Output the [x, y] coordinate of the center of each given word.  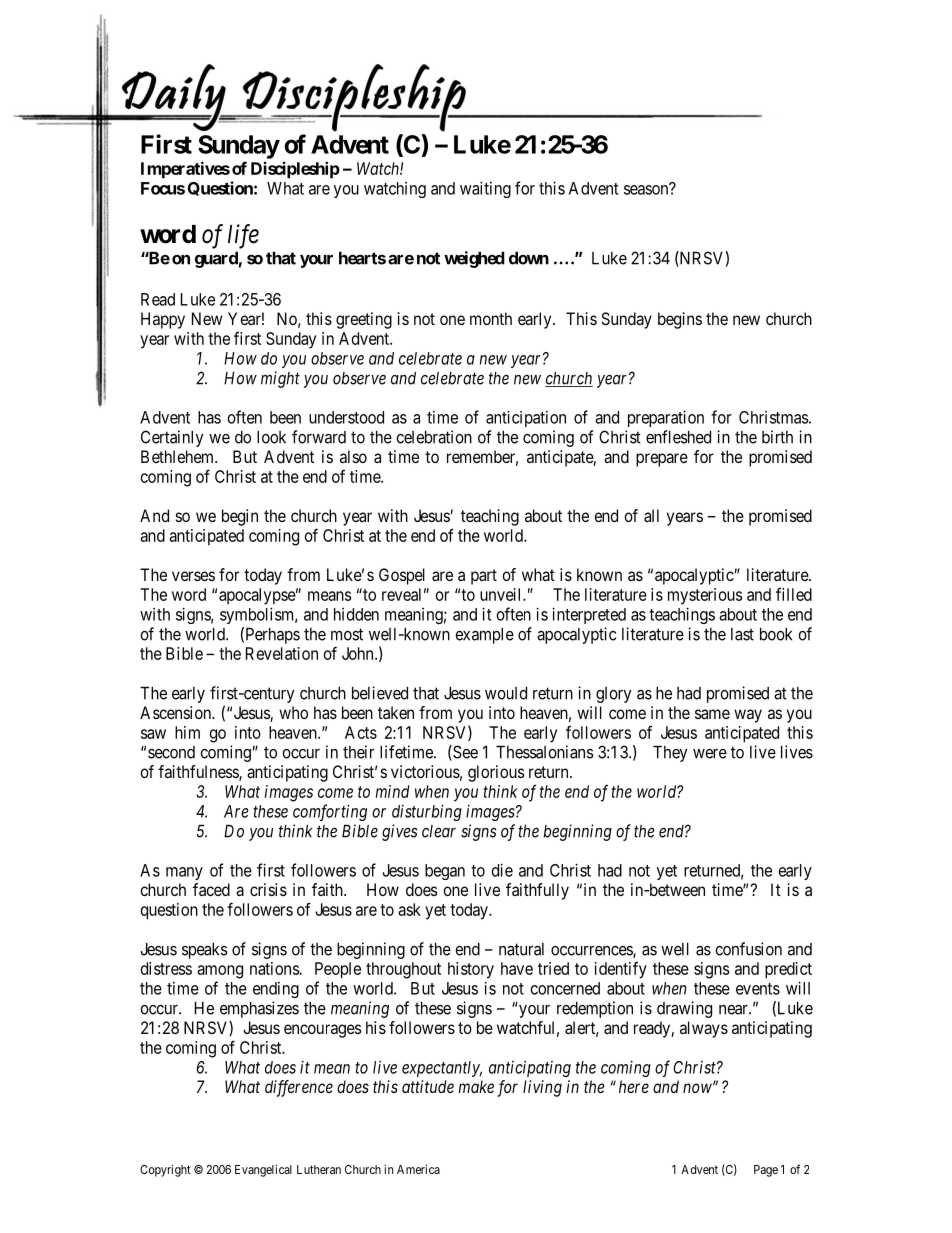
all [651, 515]
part [484, 577]
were [710, 754]
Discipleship [295, 170]
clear [439, 831]
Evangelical [263, 1170]
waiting [485, 189]
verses [193, 576]
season [647, 189]
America [418, 1169]
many [184, 873]
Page [766, 1171]
